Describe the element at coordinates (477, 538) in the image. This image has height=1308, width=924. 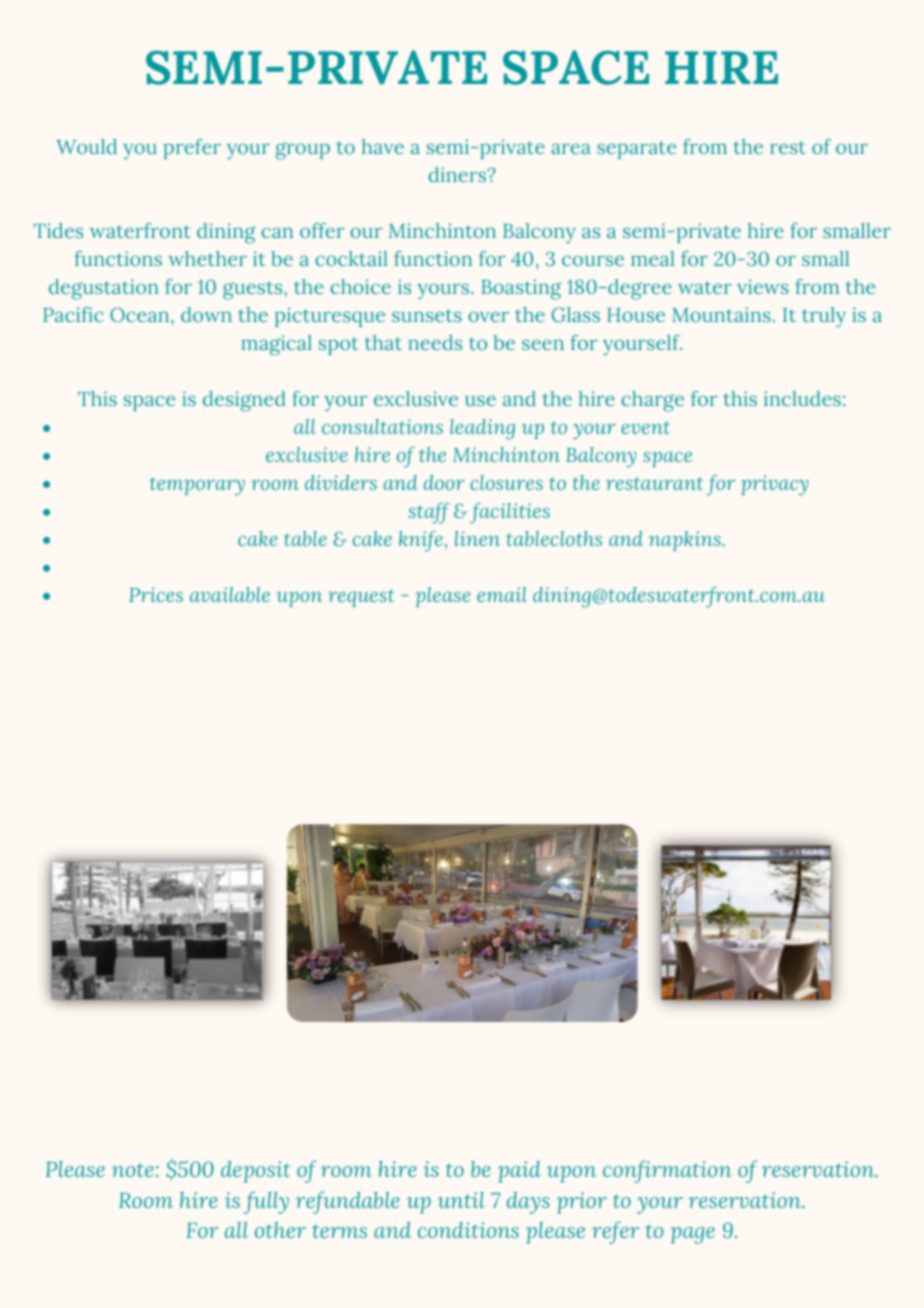
I see `linen` at that location.
